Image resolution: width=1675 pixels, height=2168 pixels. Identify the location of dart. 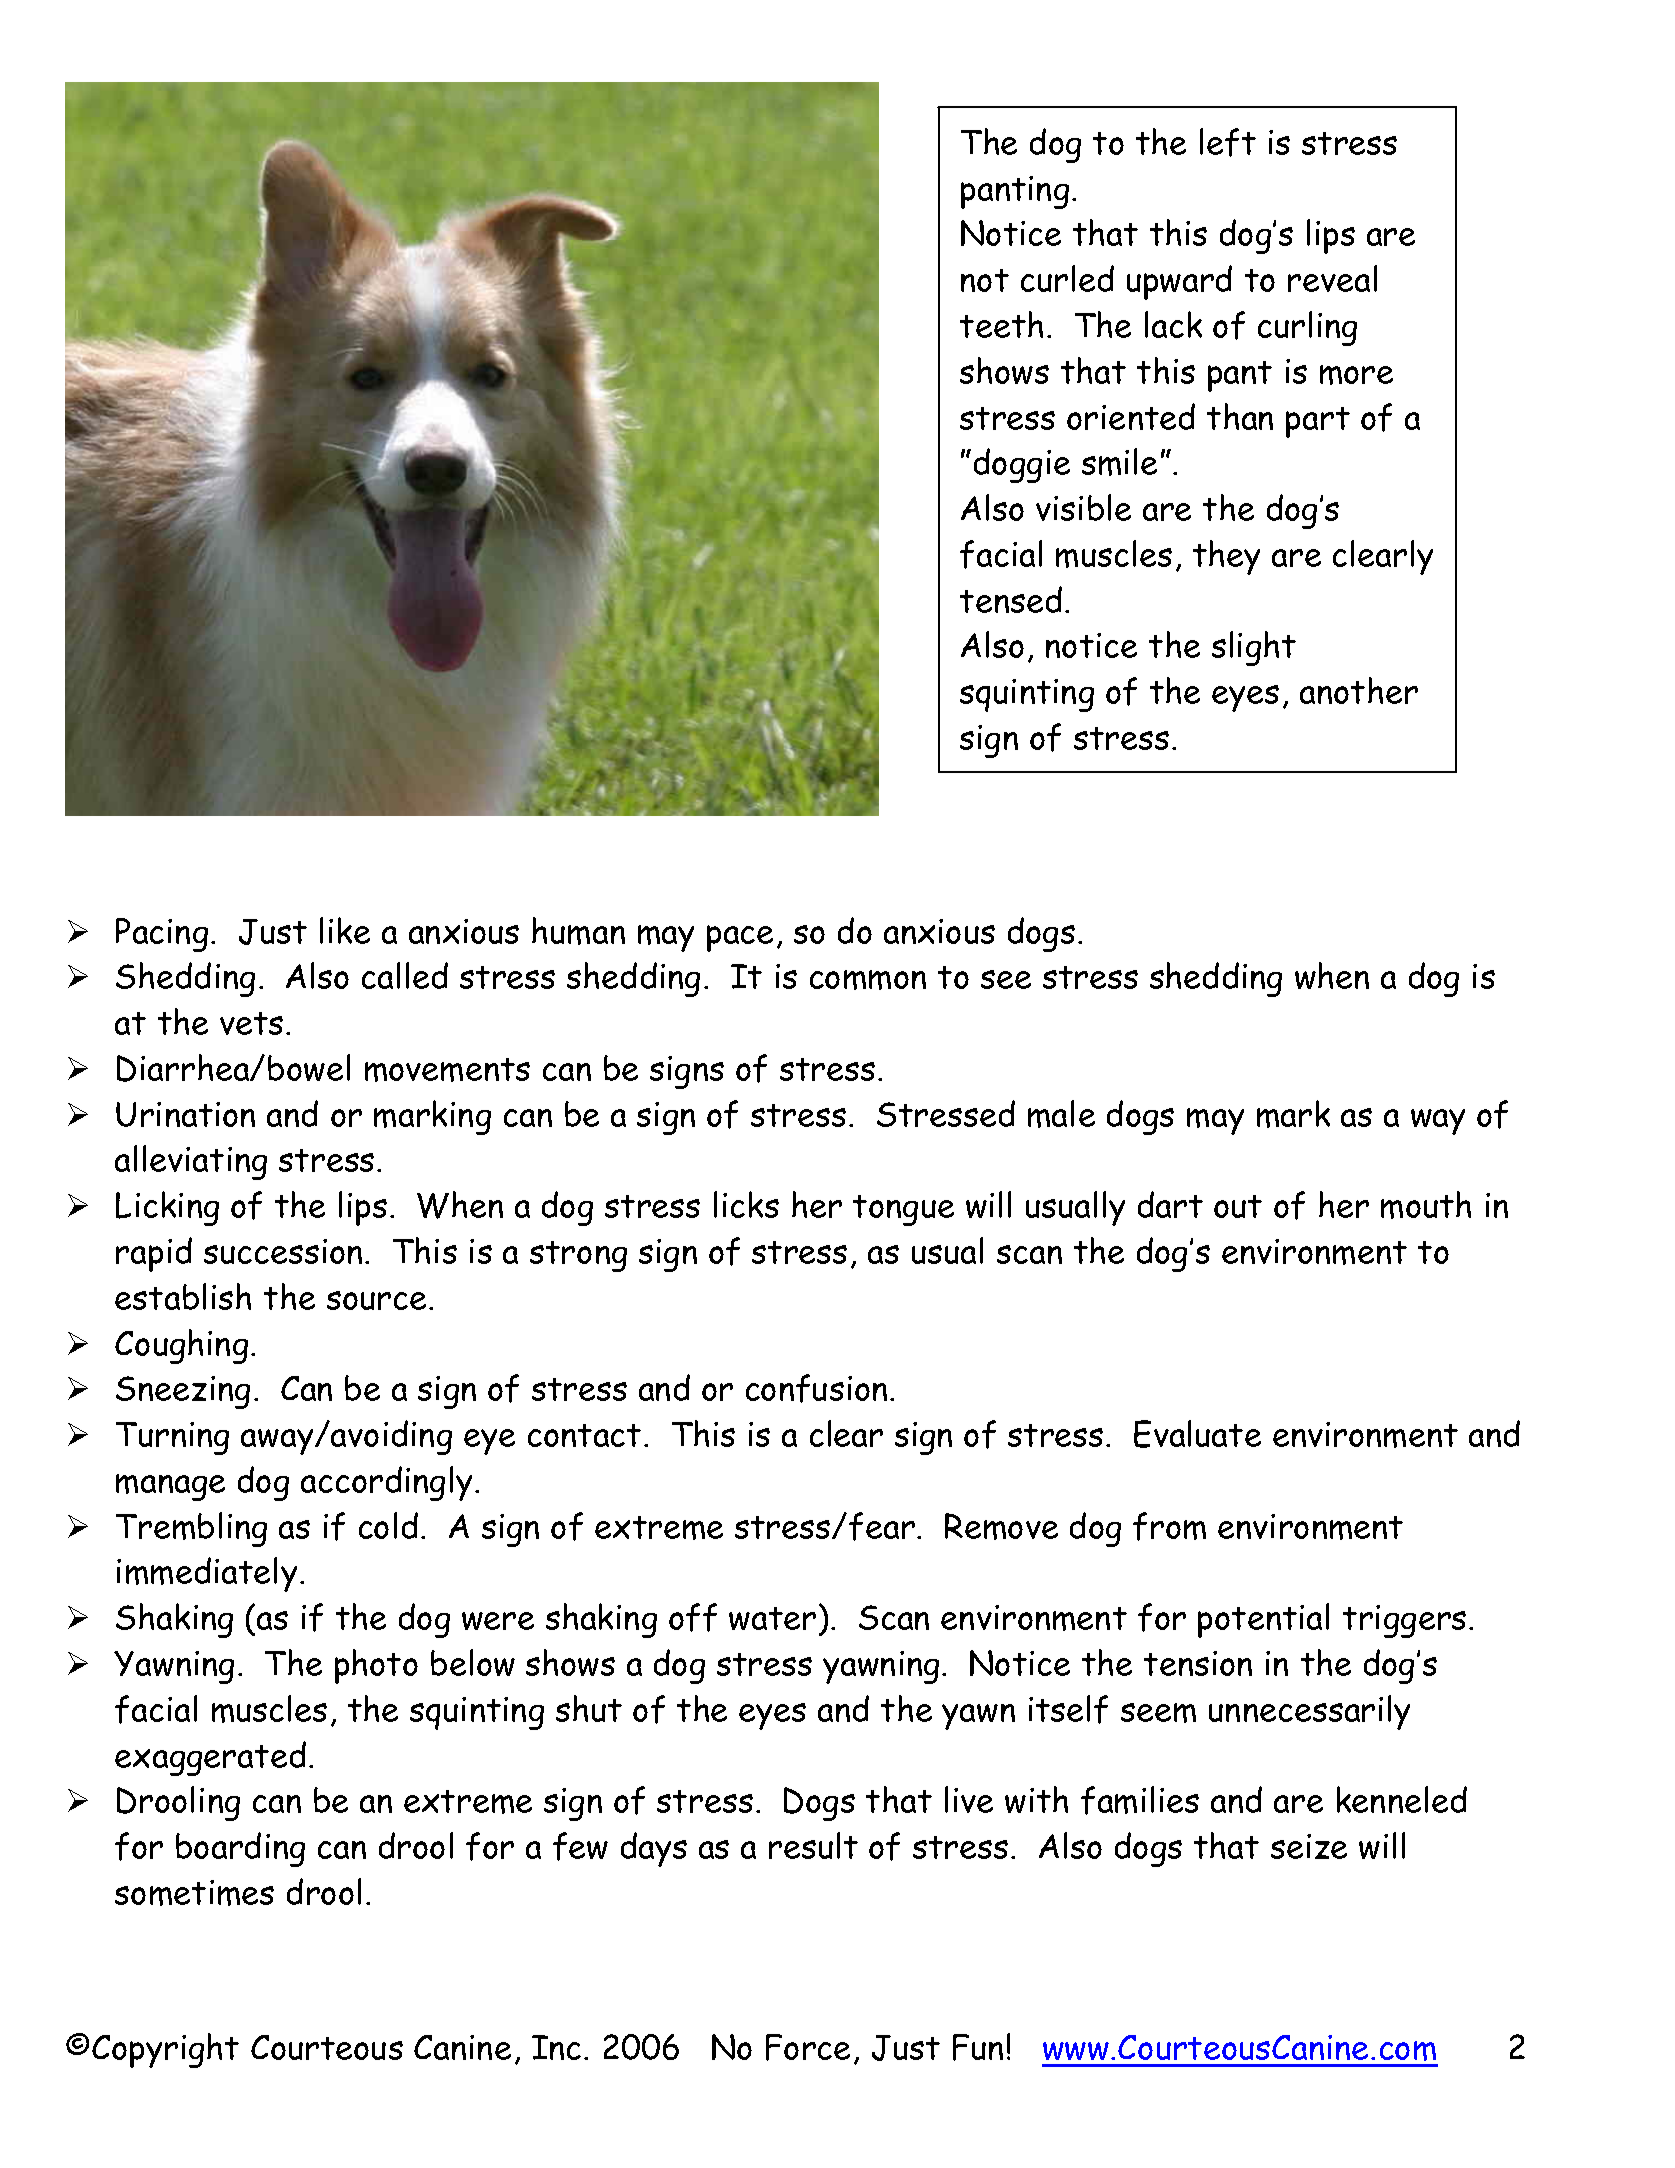
(1170, 1204).
